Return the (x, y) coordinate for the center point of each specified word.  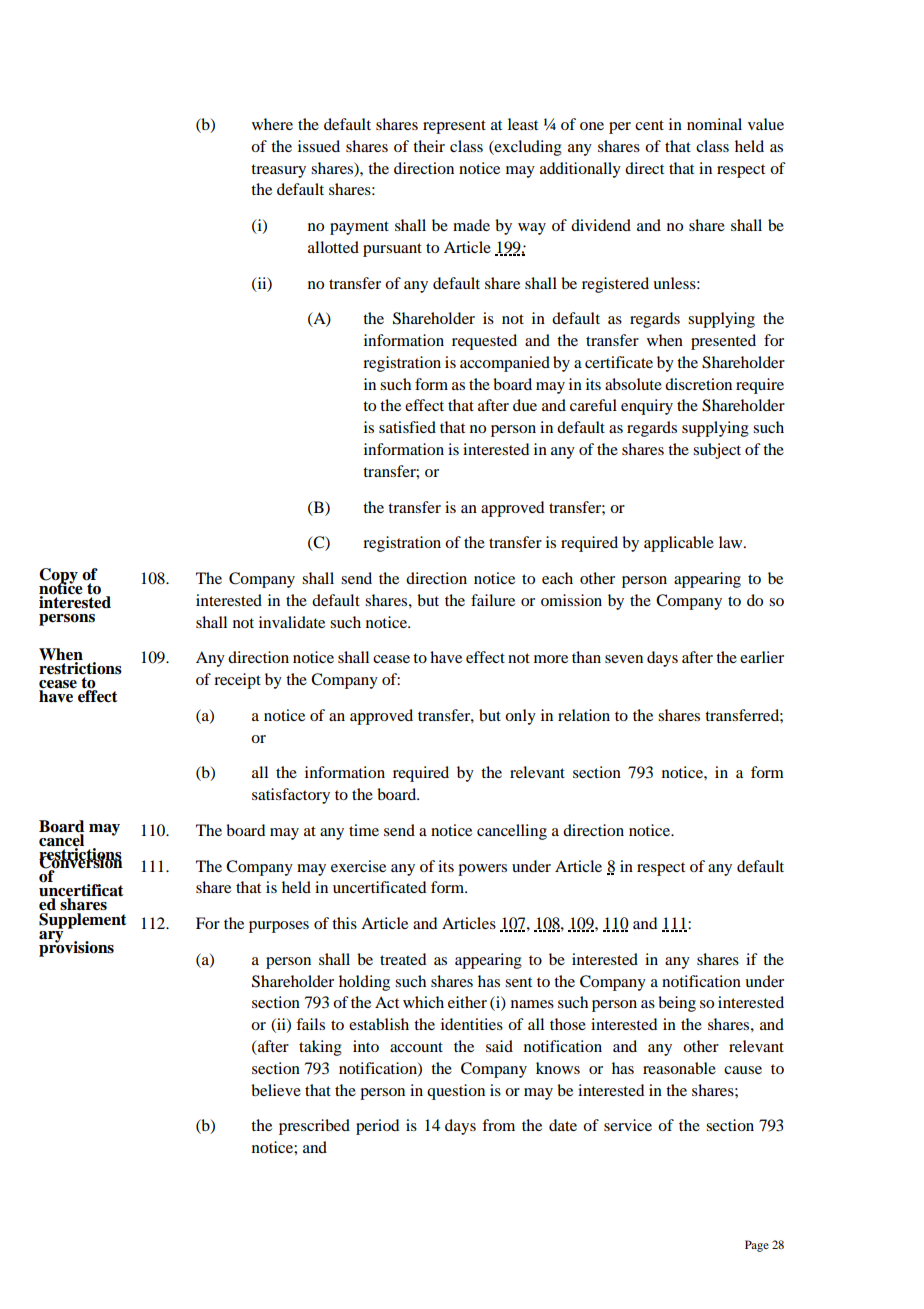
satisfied (407, 427)
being (677, 1004)
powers (482, 870)
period (377, 1127)
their (429, 146)
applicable (679, 544)
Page (757, 1246)
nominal (714, 124)
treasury (278, 171)
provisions (76, 948)
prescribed (314, 1127)
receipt (237, 681)
